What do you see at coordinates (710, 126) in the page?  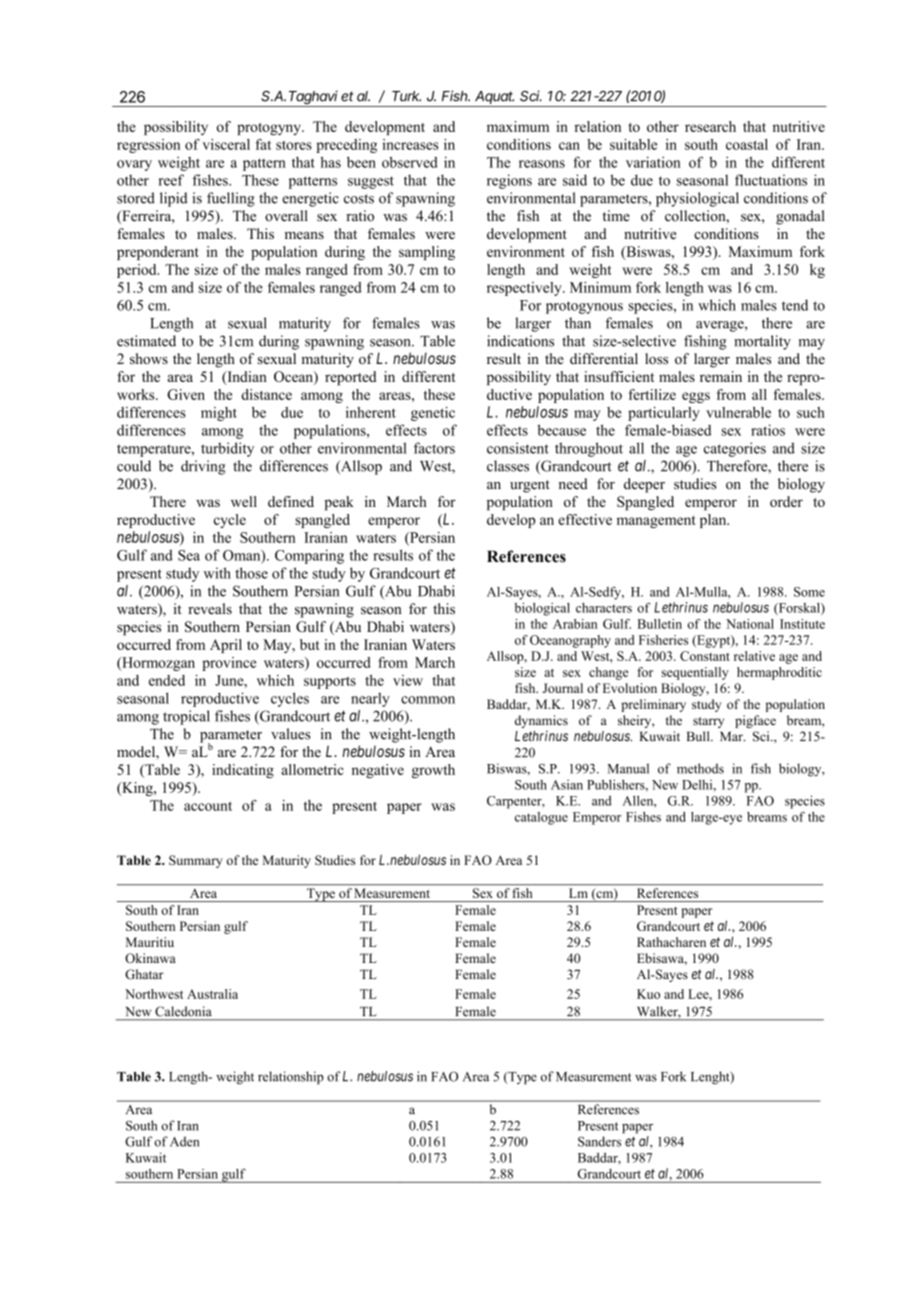 I see `research` at bounding box center [710, 126].
